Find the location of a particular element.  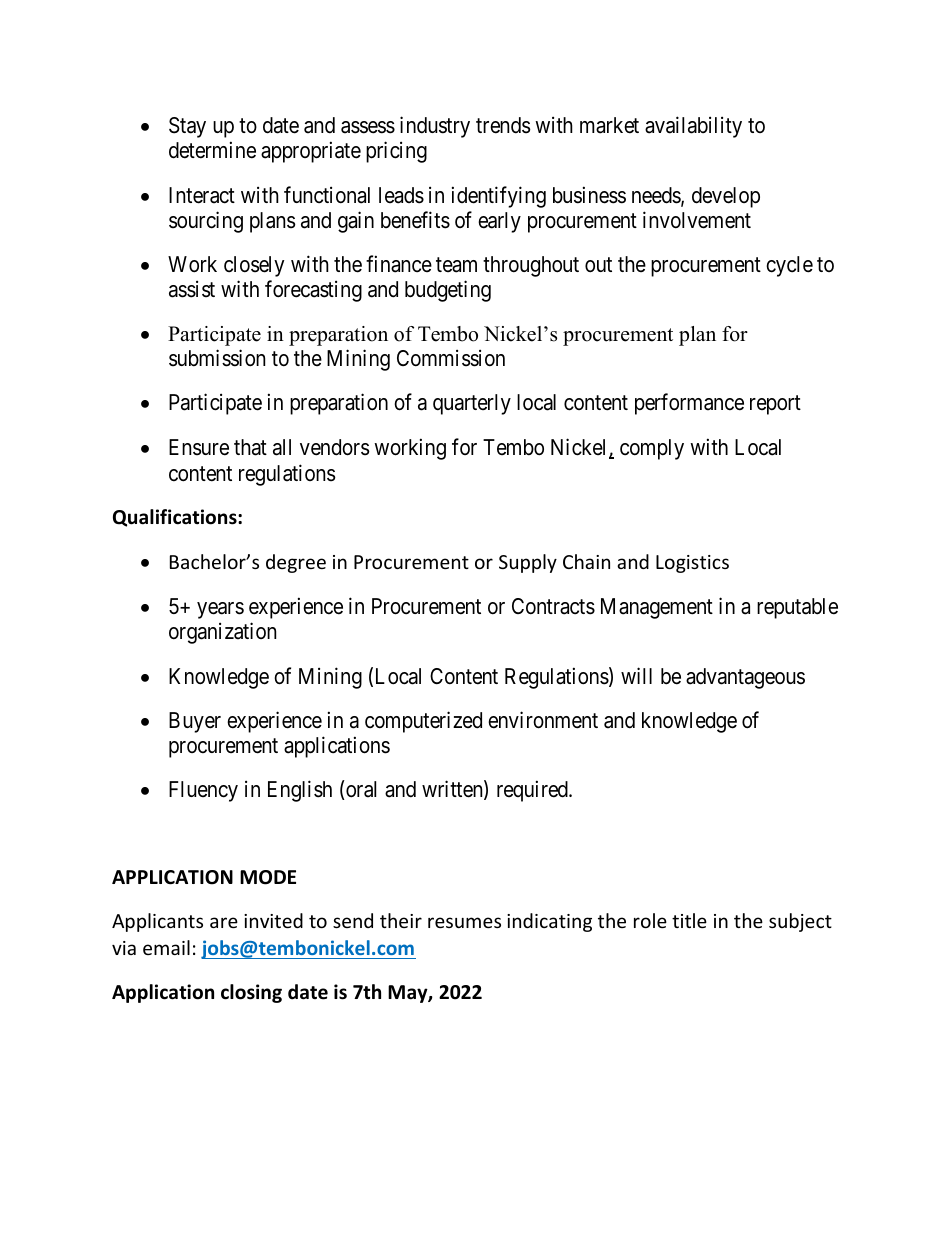

resumes is located at coordinates (464, 922).
